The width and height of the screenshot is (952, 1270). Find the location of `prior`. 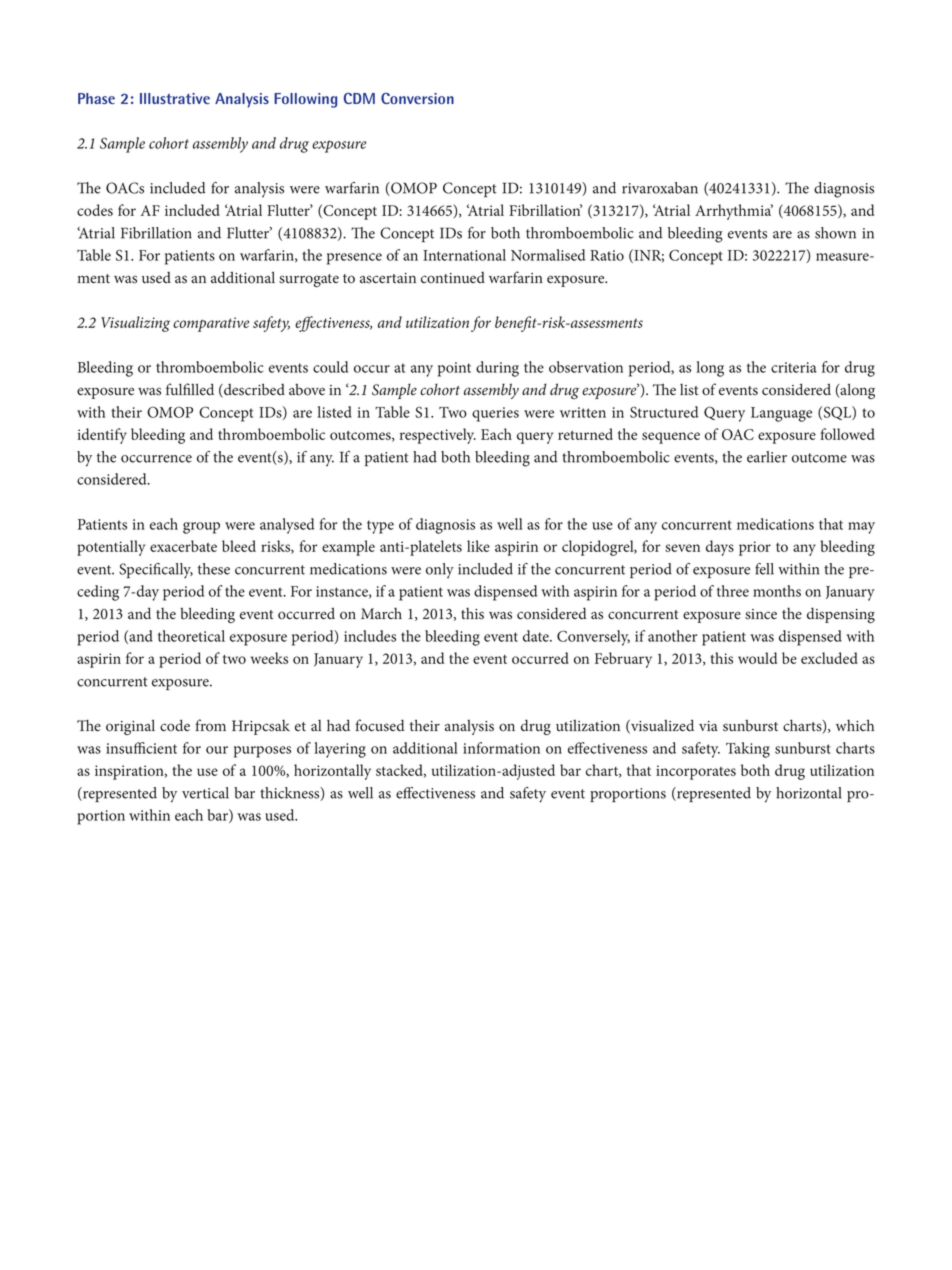

prior is located at coordinates (755, 548).
